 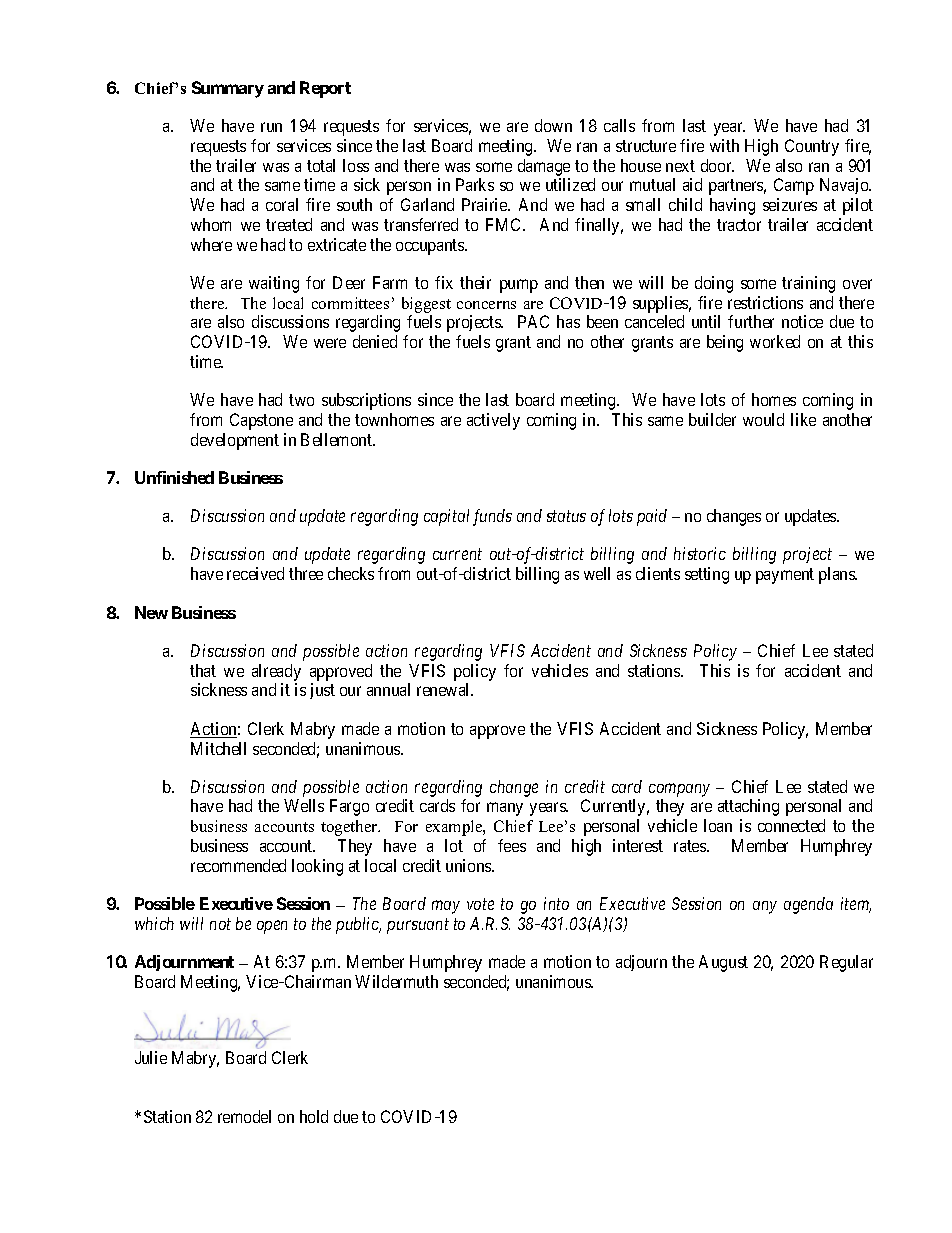 What do you see at coordinates (505, 809) in the screenshot?
I see `many` at bounding box center [505, 809].
